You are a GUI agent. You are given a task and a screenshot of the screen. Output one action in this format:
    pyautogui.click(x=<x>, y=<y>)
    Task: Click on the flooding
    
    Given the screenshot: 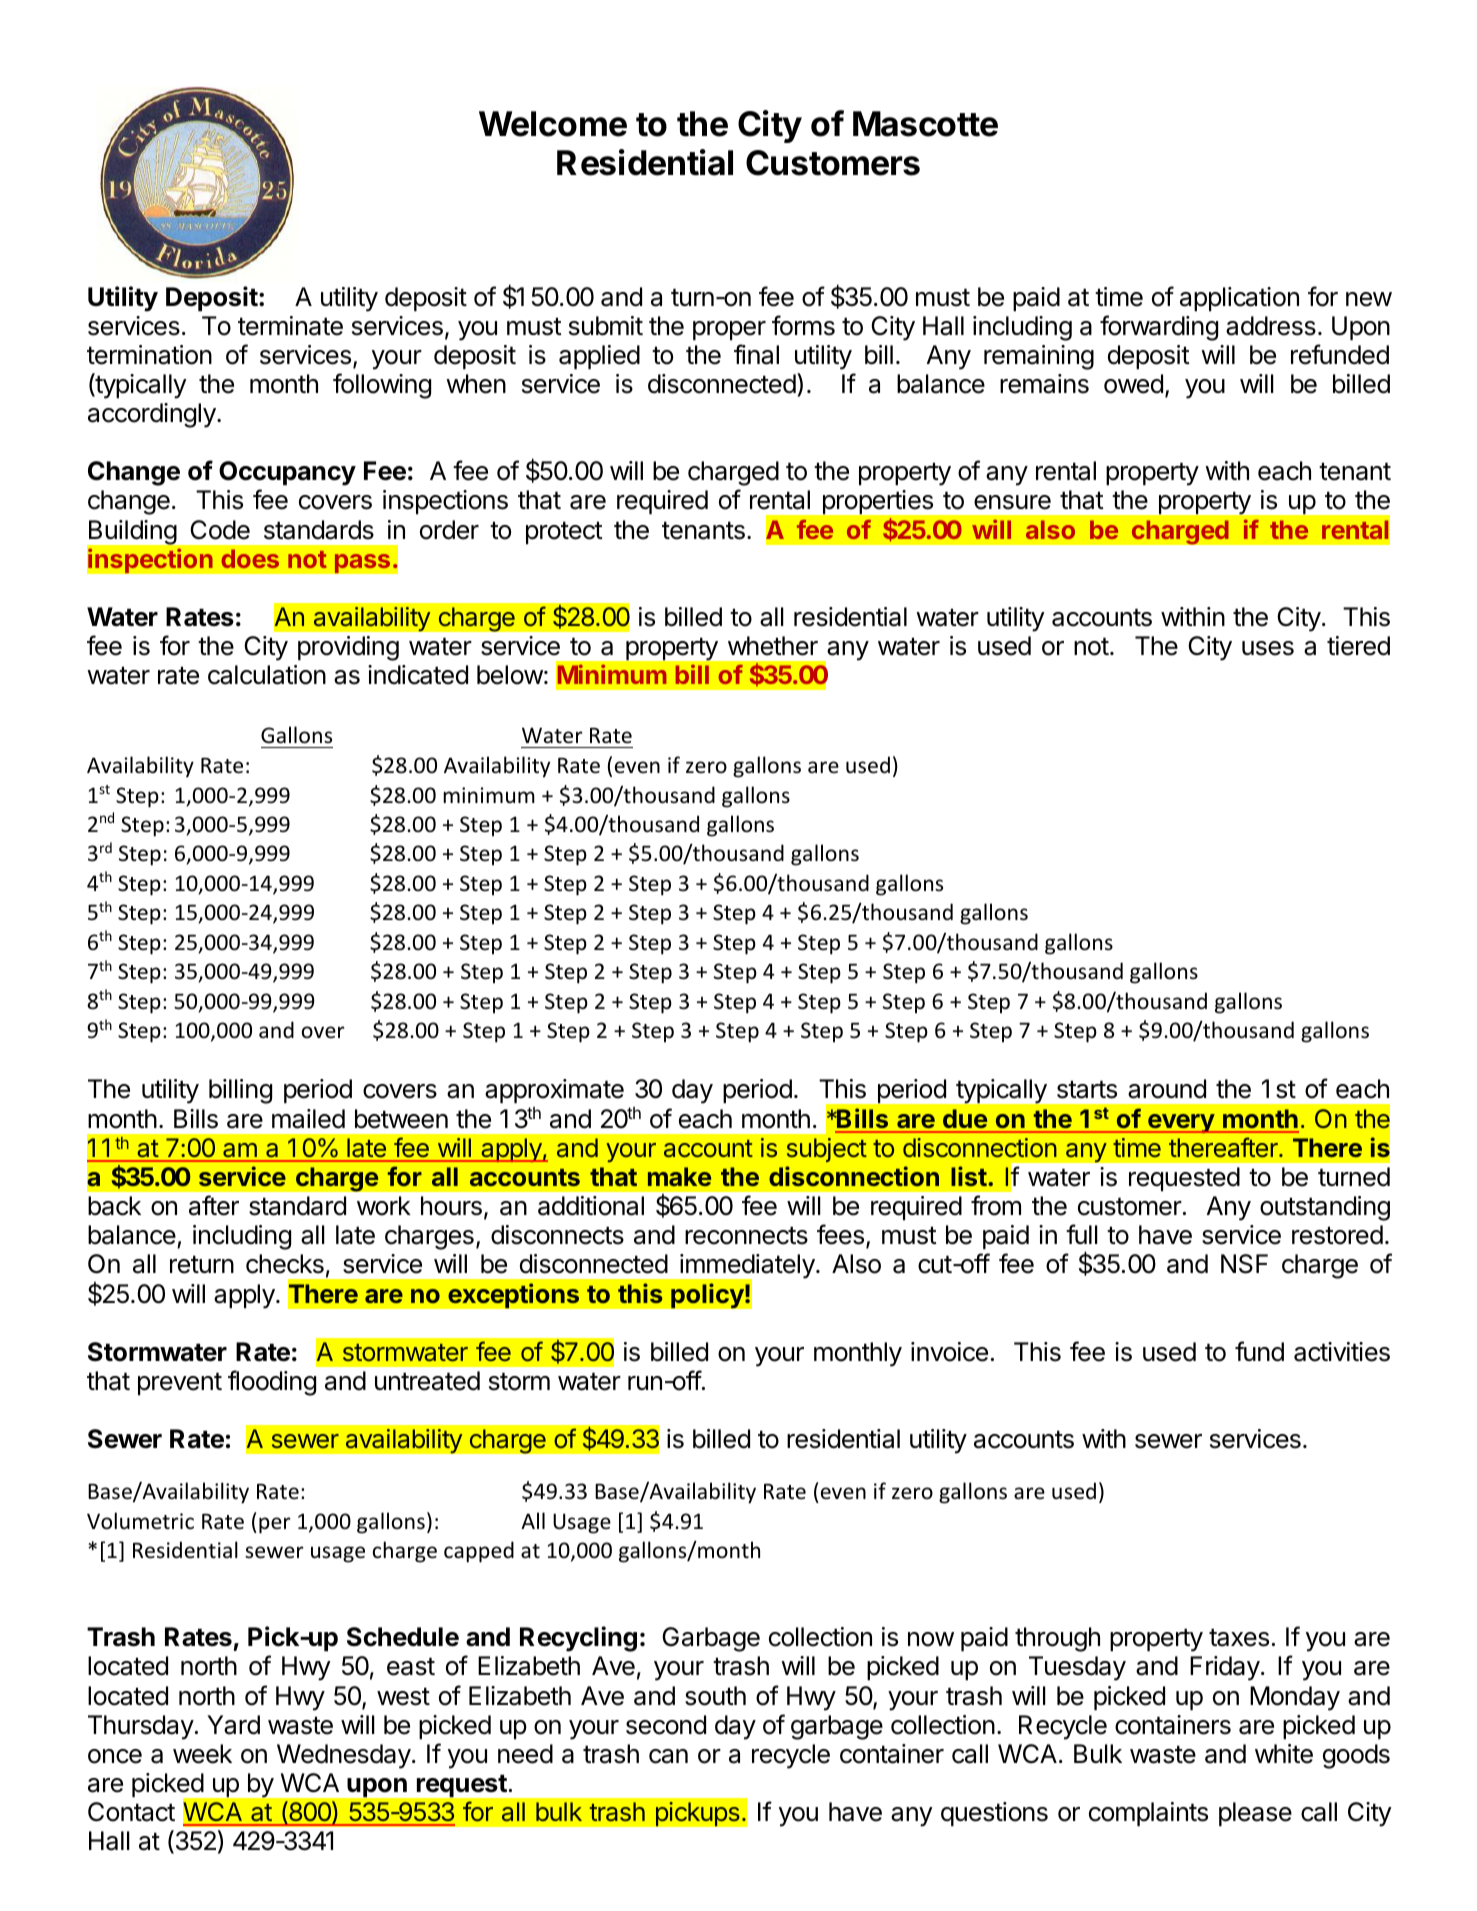 What is the action you would take?
    pyautogui.click(x=272, y=1383)
